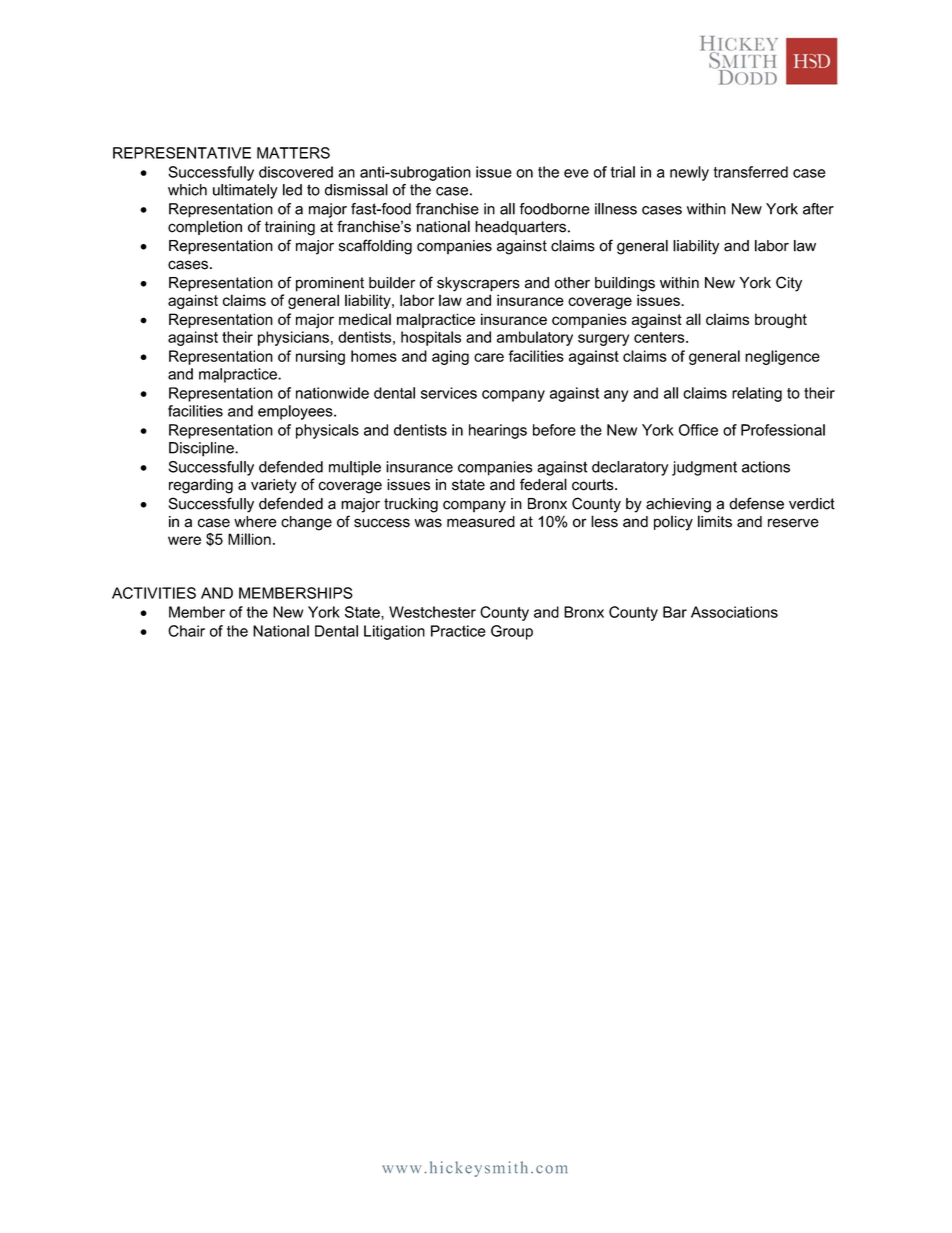  I want to click on Chair, so click(186, 631).
